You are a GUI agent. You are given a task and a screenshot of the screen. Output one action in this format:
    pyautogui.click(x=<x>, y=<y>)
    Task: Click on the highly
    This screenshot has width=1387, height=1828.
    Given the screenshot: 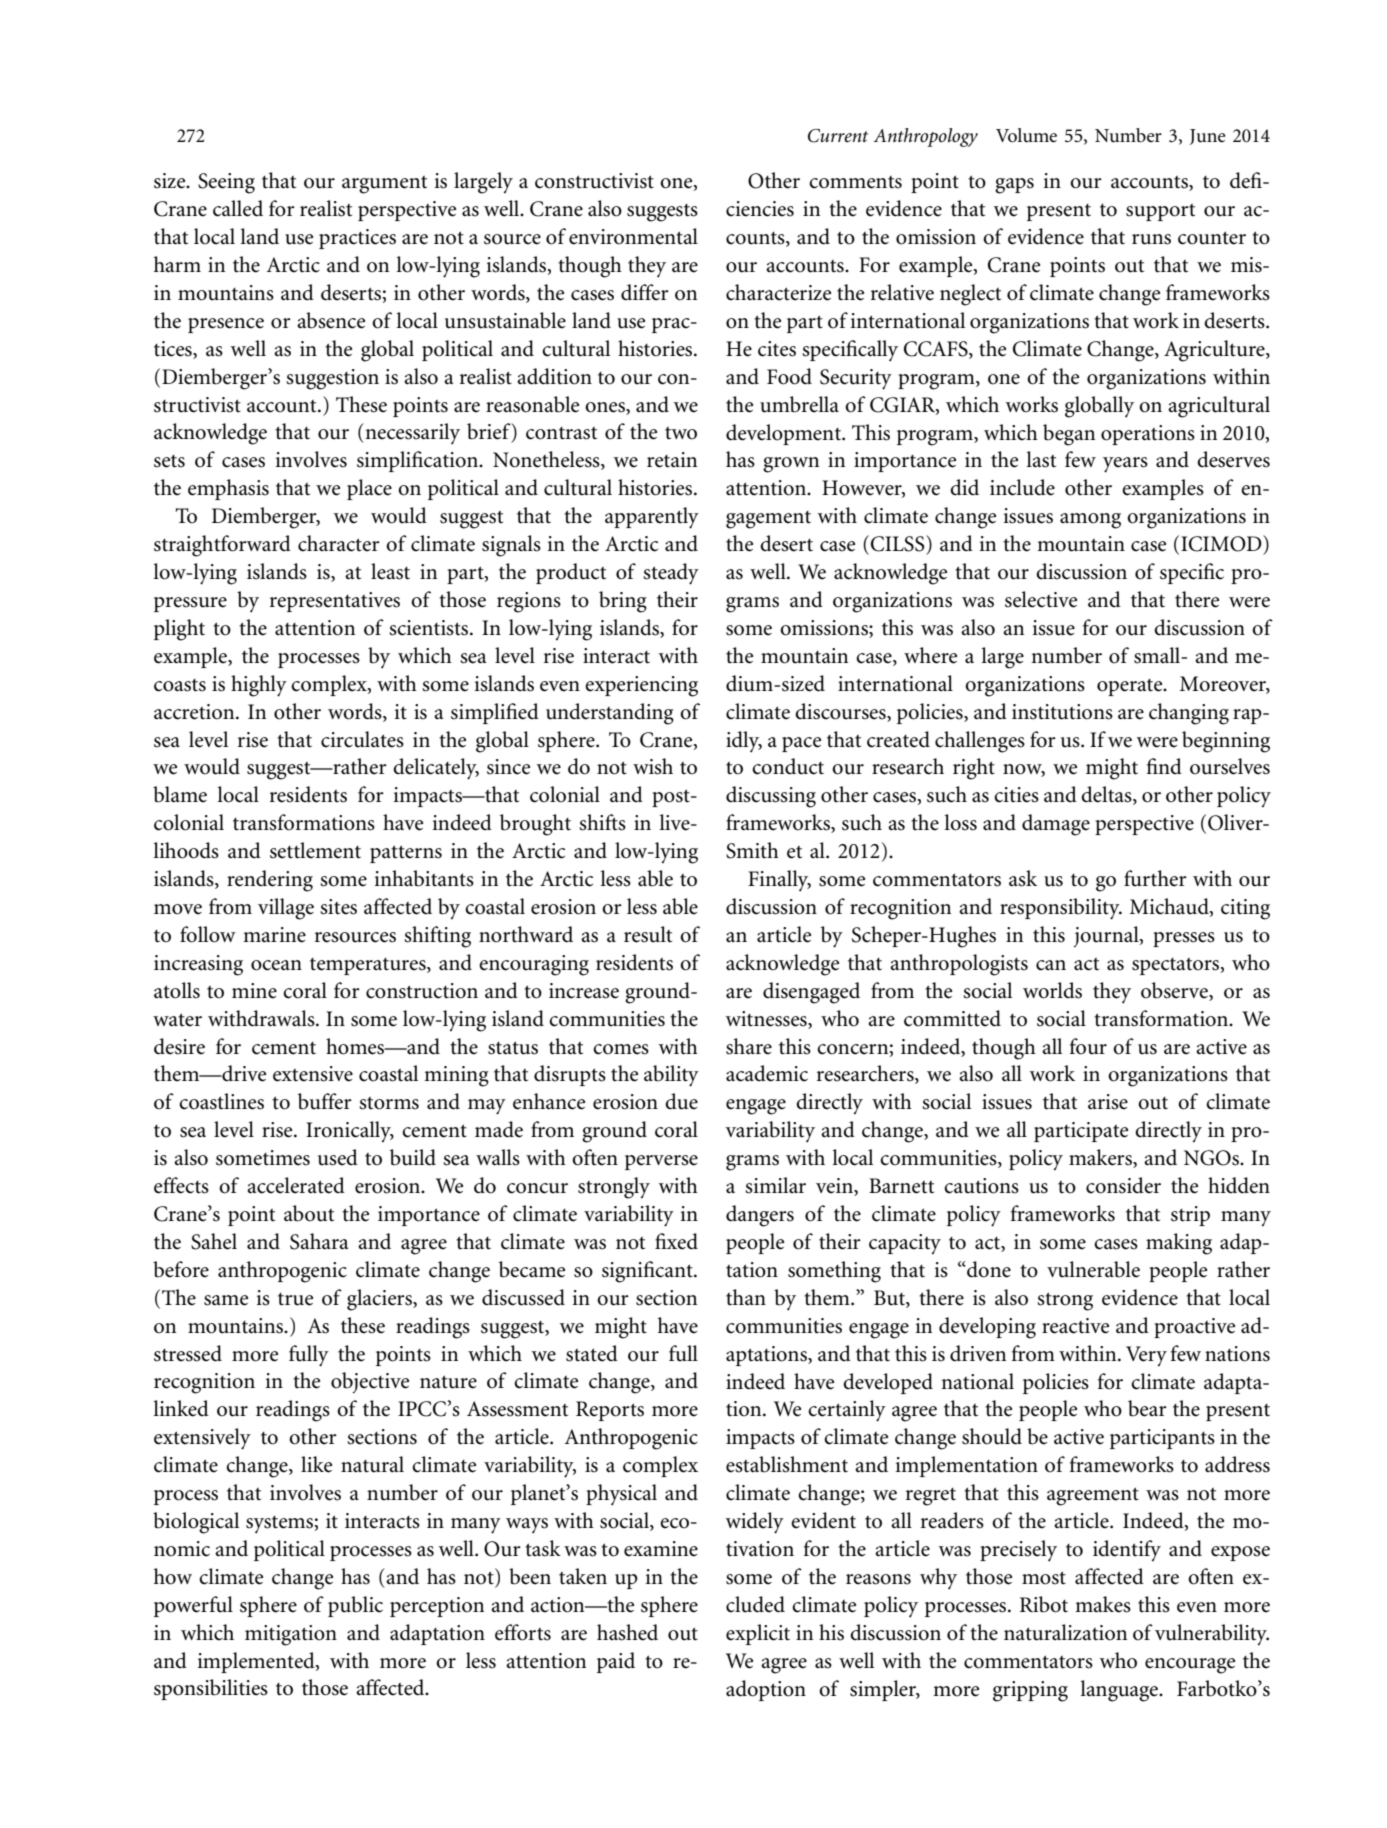 What is the action you would take?
    pyautogui.click(x=259, y=686)
